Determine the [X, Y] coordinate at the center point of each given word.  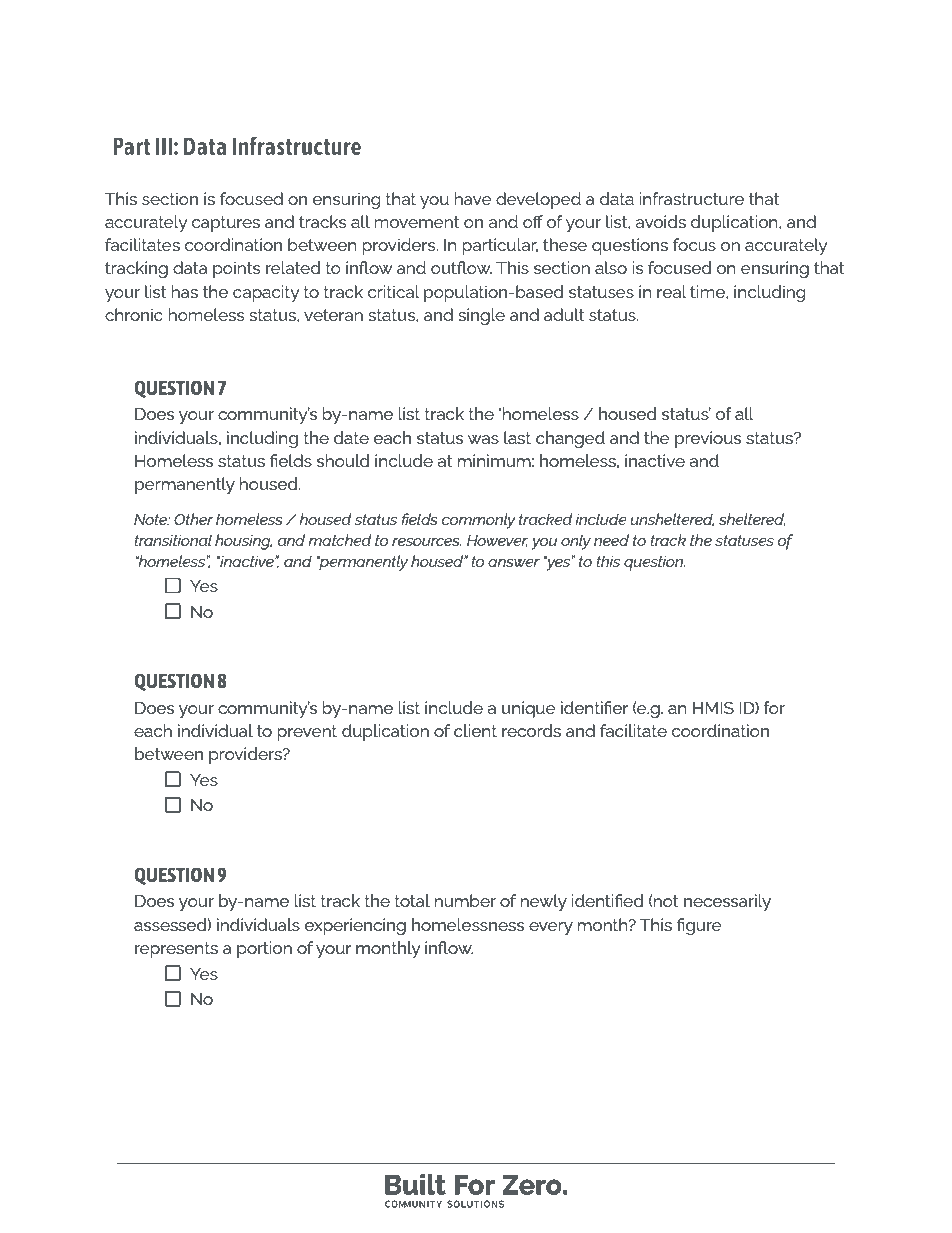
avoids [660, 221]
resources [426, 542]
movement [417, 222]
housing [243, 542]
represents [176, 950]
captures [226, 224]
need [611, 540]
